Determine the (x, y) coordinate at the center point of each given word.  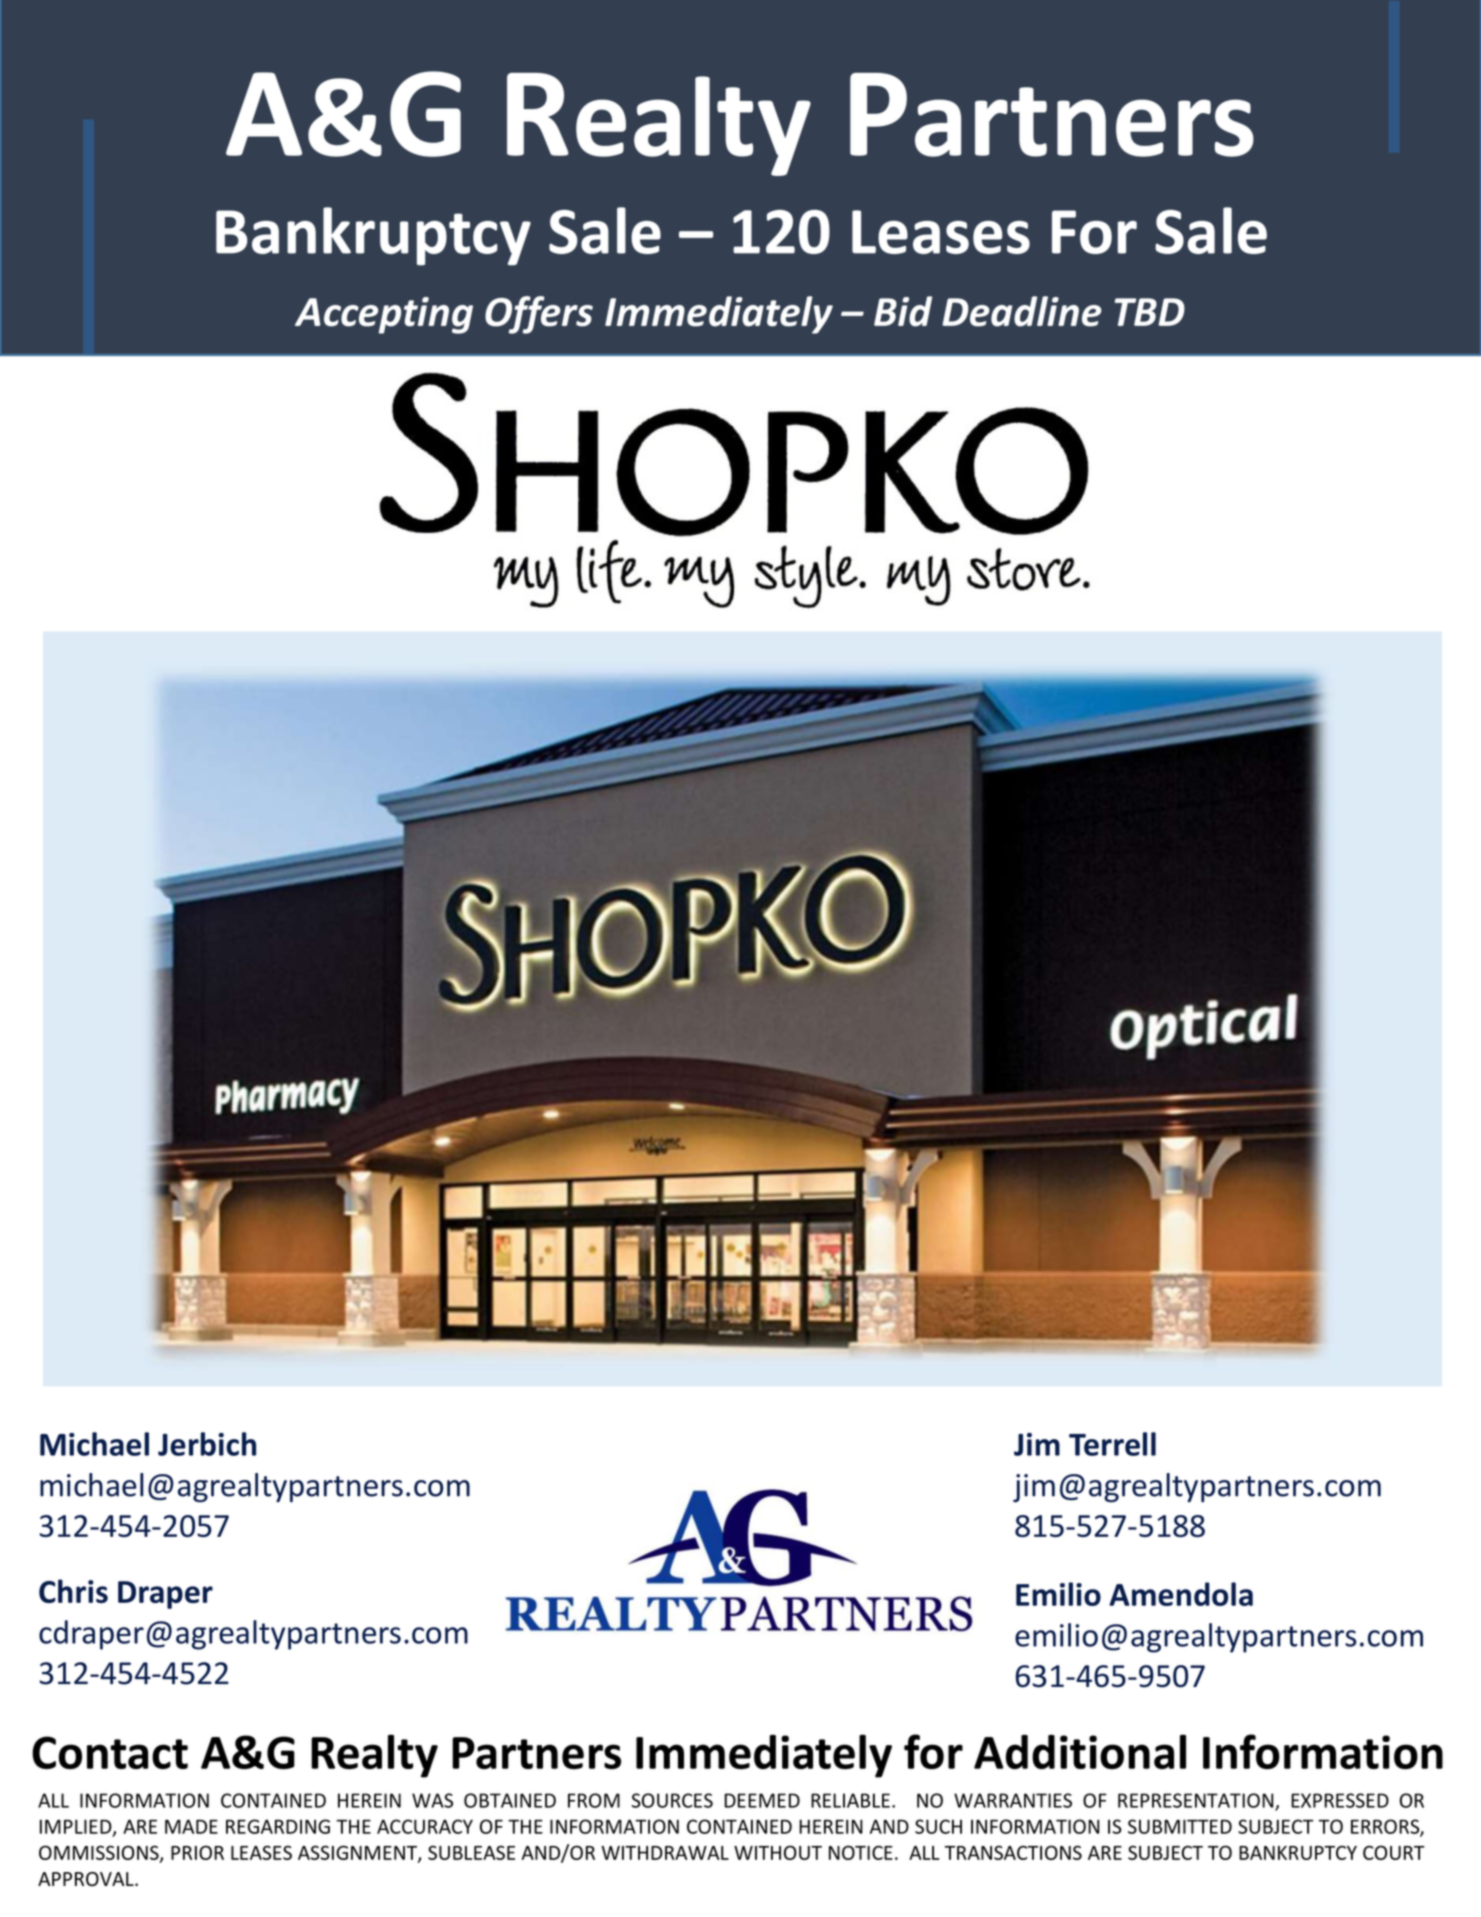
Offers (539, 315)
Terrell (1112, 1444)
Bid (903, 311)
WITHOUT (778, 1852)
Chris (73, 1591)
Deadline (1022, 311)
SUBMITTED (1180, 1826)
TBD (1150, 312)
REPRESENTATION (1197, 1801)
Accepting (384, 315)
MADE (191, 1826)
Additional (1080, 1751)
